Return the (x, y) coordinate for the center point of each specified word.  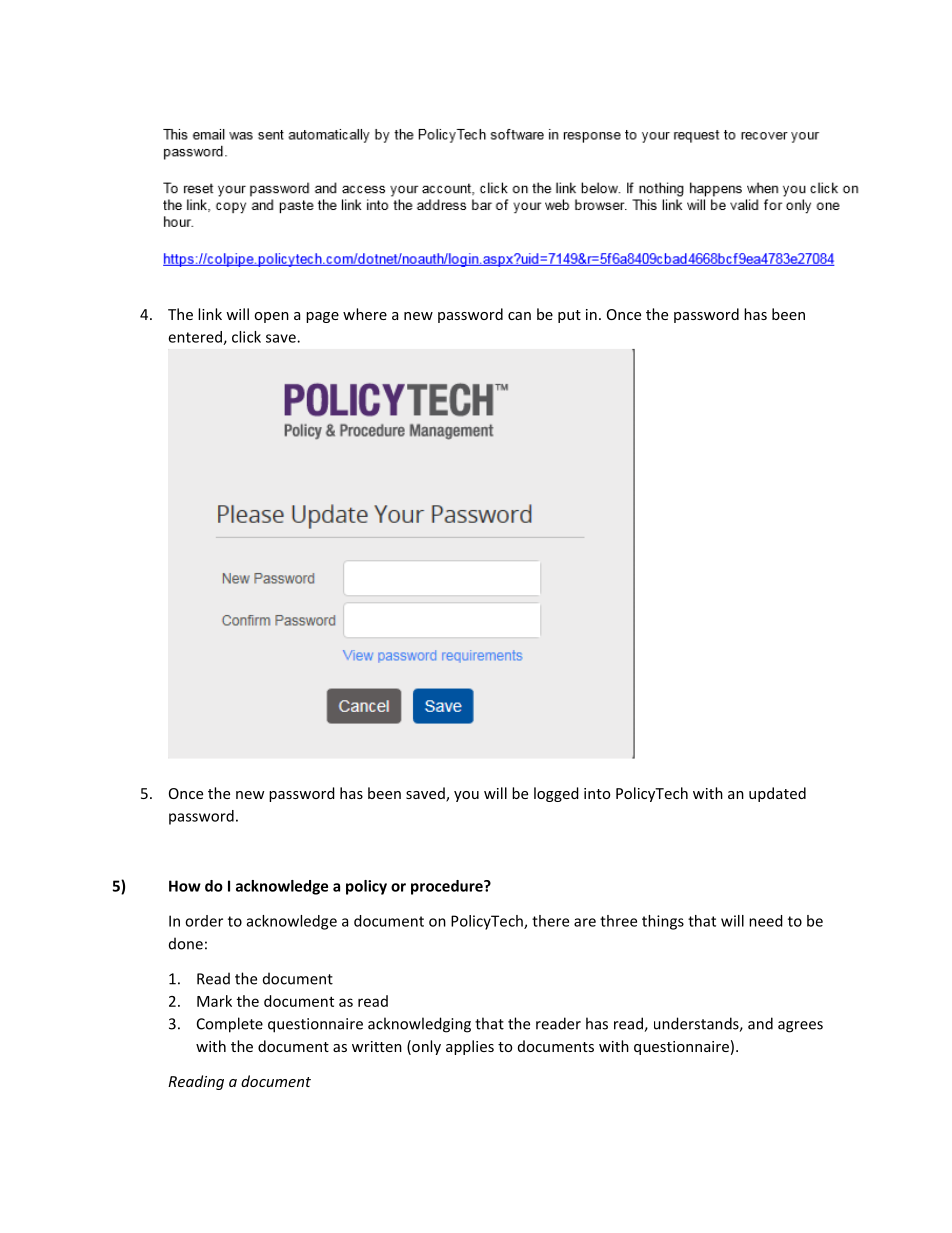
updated (777, 794)
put (569, 316)
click (246, 337)
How (185, 886)
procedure (448, 887)
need (766, 921)
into (597, 793)
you (466, 796)
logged (556, 794)
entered (196, 338)
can (519, 316)
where (365, 314)
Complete (230, 1025)
